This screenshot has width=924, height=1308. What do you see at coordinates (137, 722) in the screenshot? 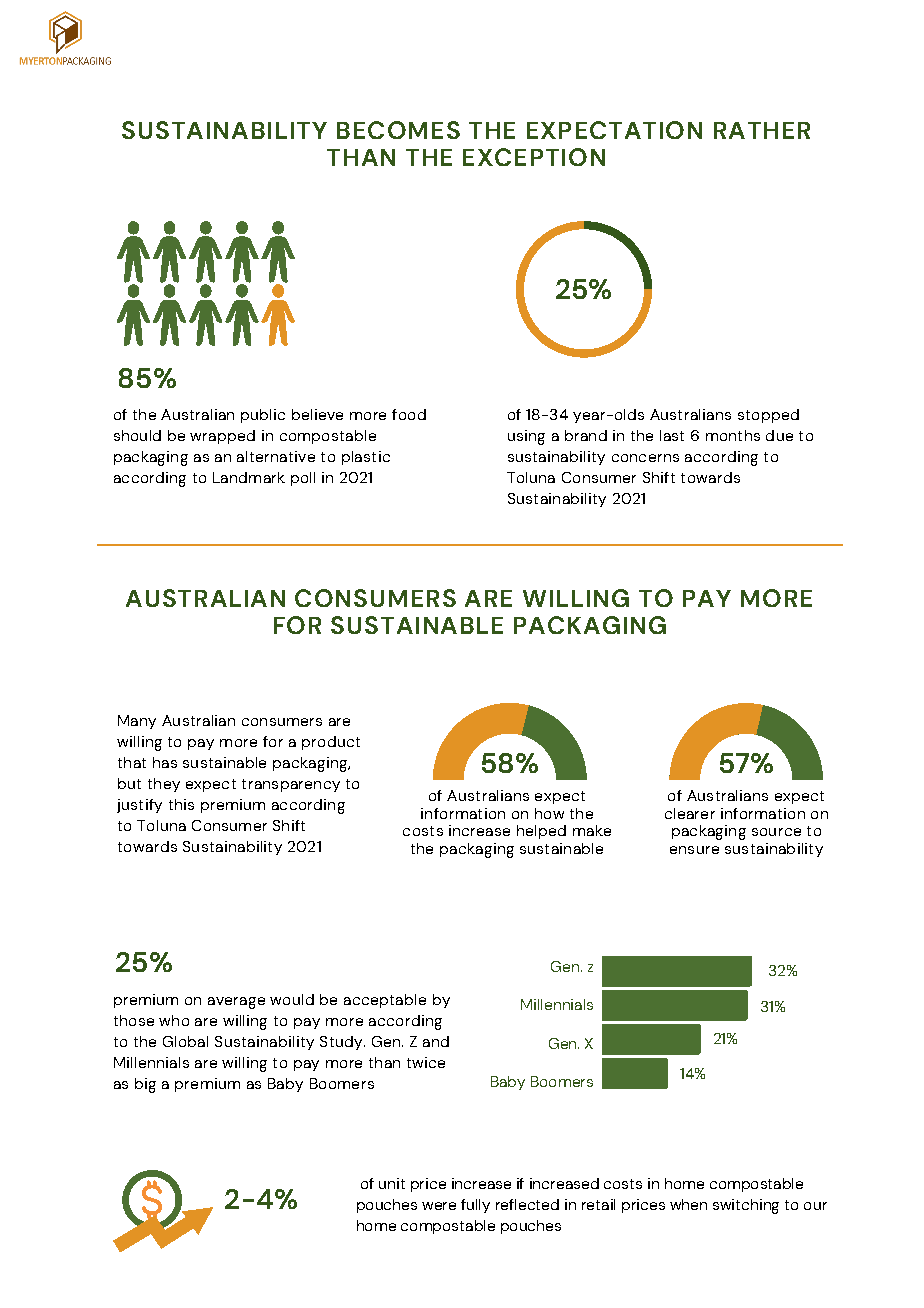
I see `Many` at bounding box center [137, 722].
